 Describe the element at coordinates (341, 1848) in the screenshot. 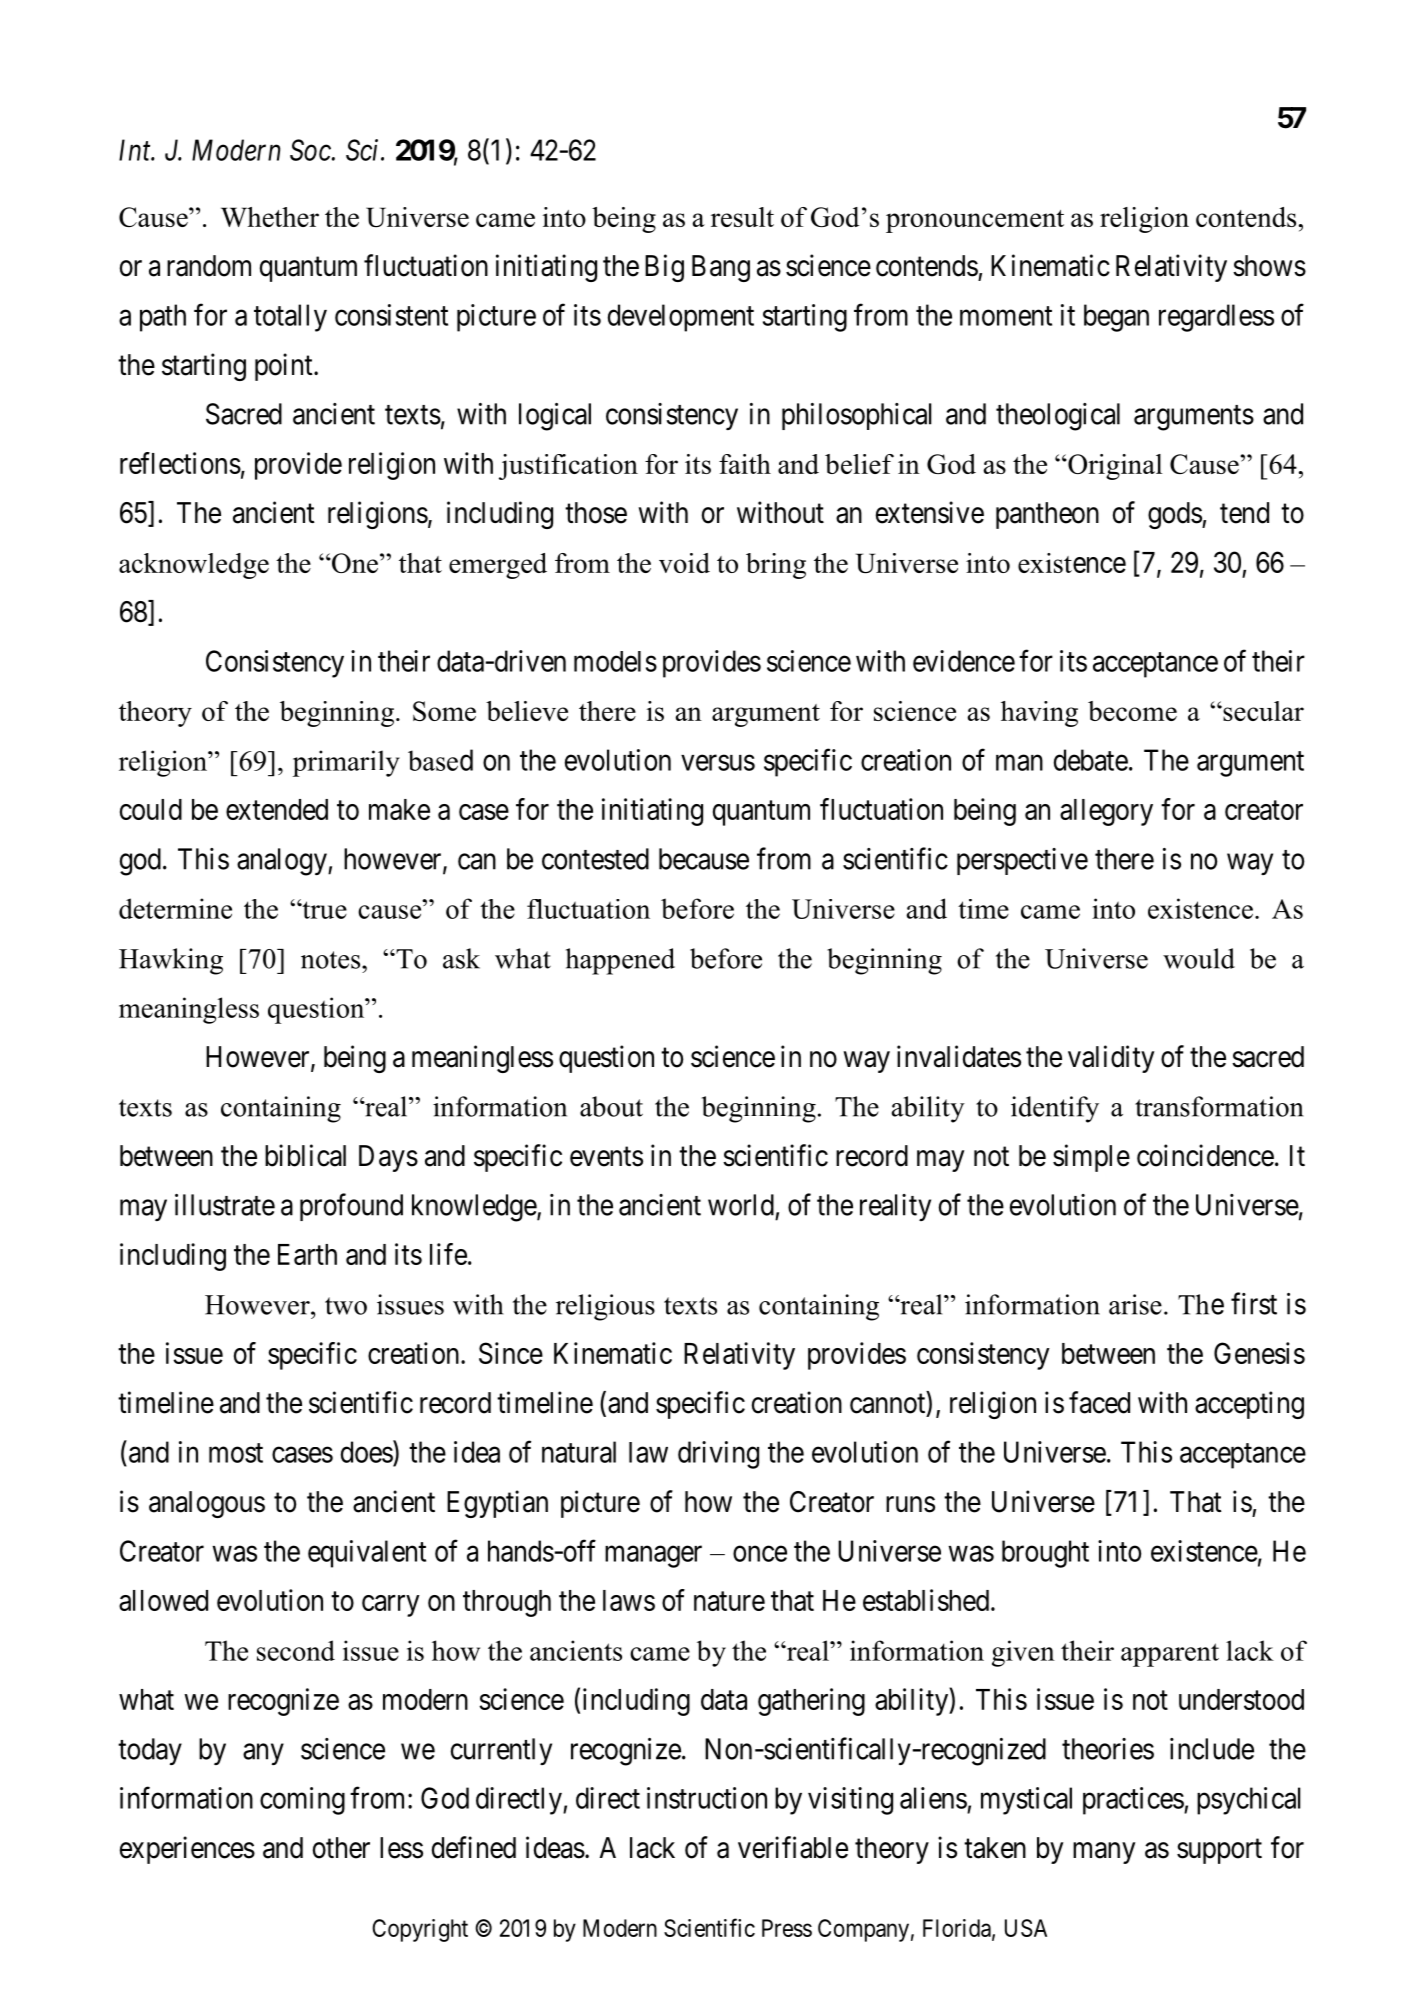

I see `other` at that location.
